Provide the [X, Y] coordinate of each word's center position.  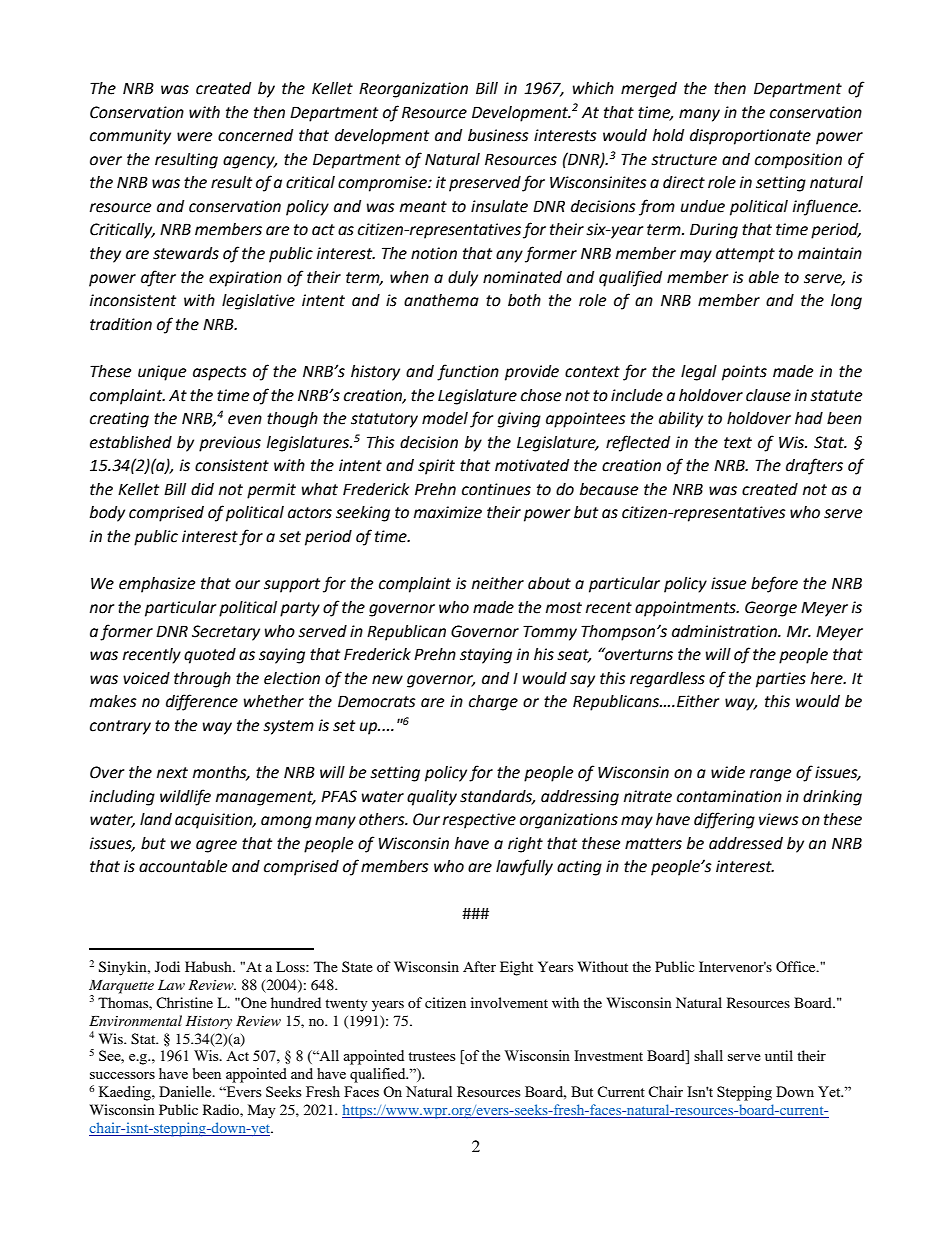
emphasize [157, 585]
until [779, 1055]
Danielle [186, 1091]
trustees [431, 1056]
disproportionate [750, 137]
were [194, 137]
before [774, 584]
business [498, 135]
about [549, 583]
